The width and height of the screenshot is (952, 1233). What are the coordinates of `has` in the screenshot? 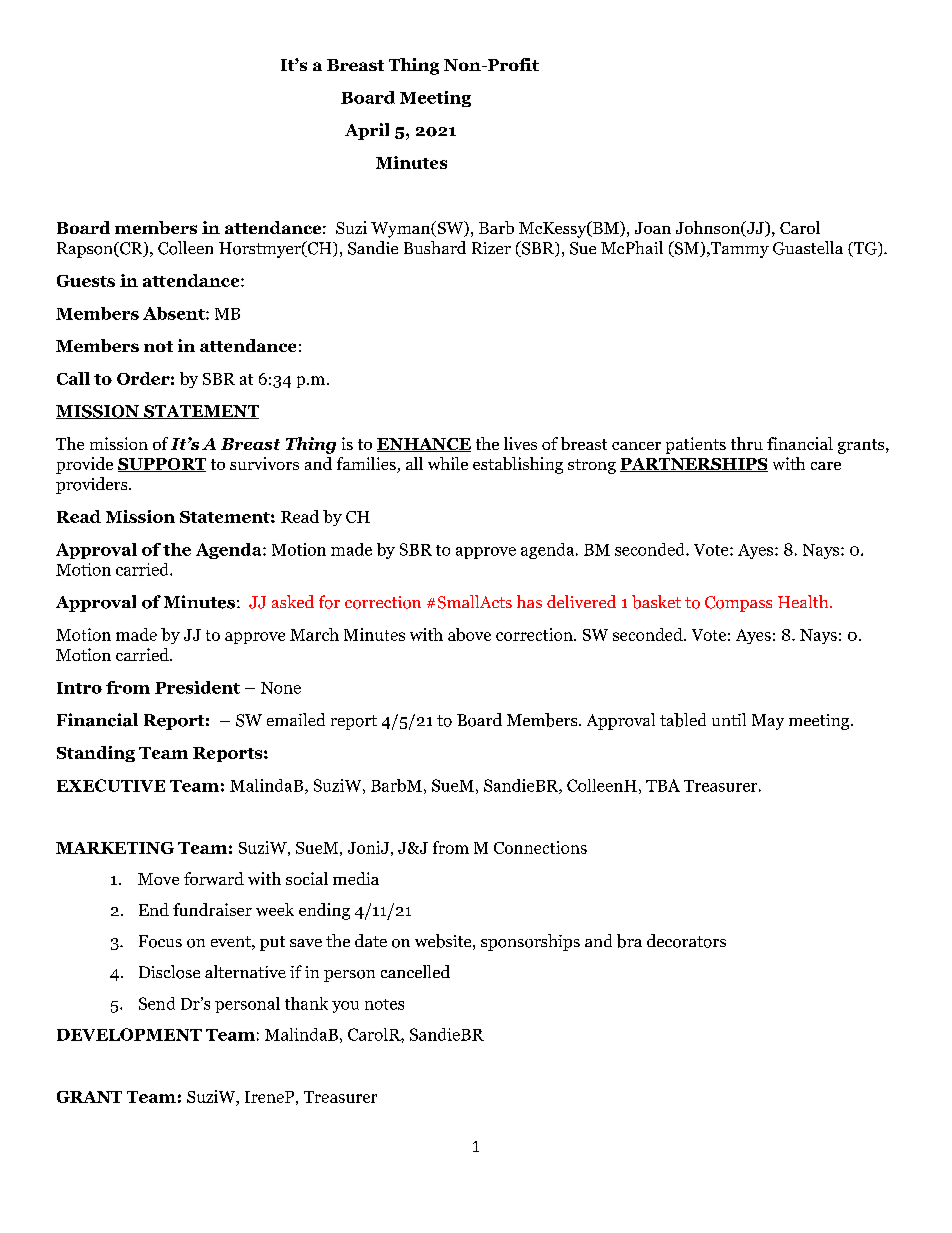 It's located at (529, 601).
